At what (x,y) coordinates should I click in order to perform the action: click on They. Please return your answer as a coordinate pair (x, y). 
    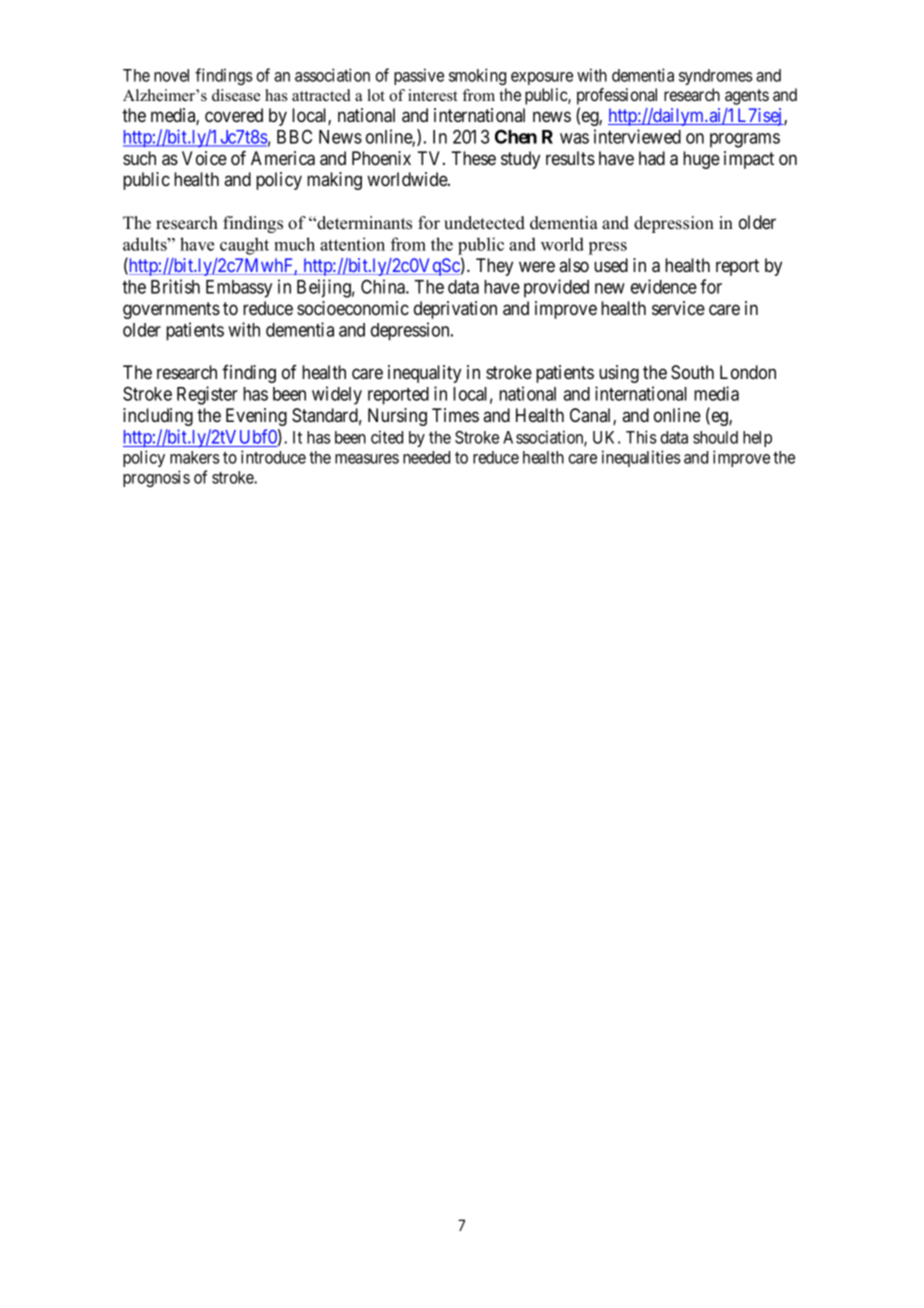
    Looking at the image, I should click on (494, 267).
